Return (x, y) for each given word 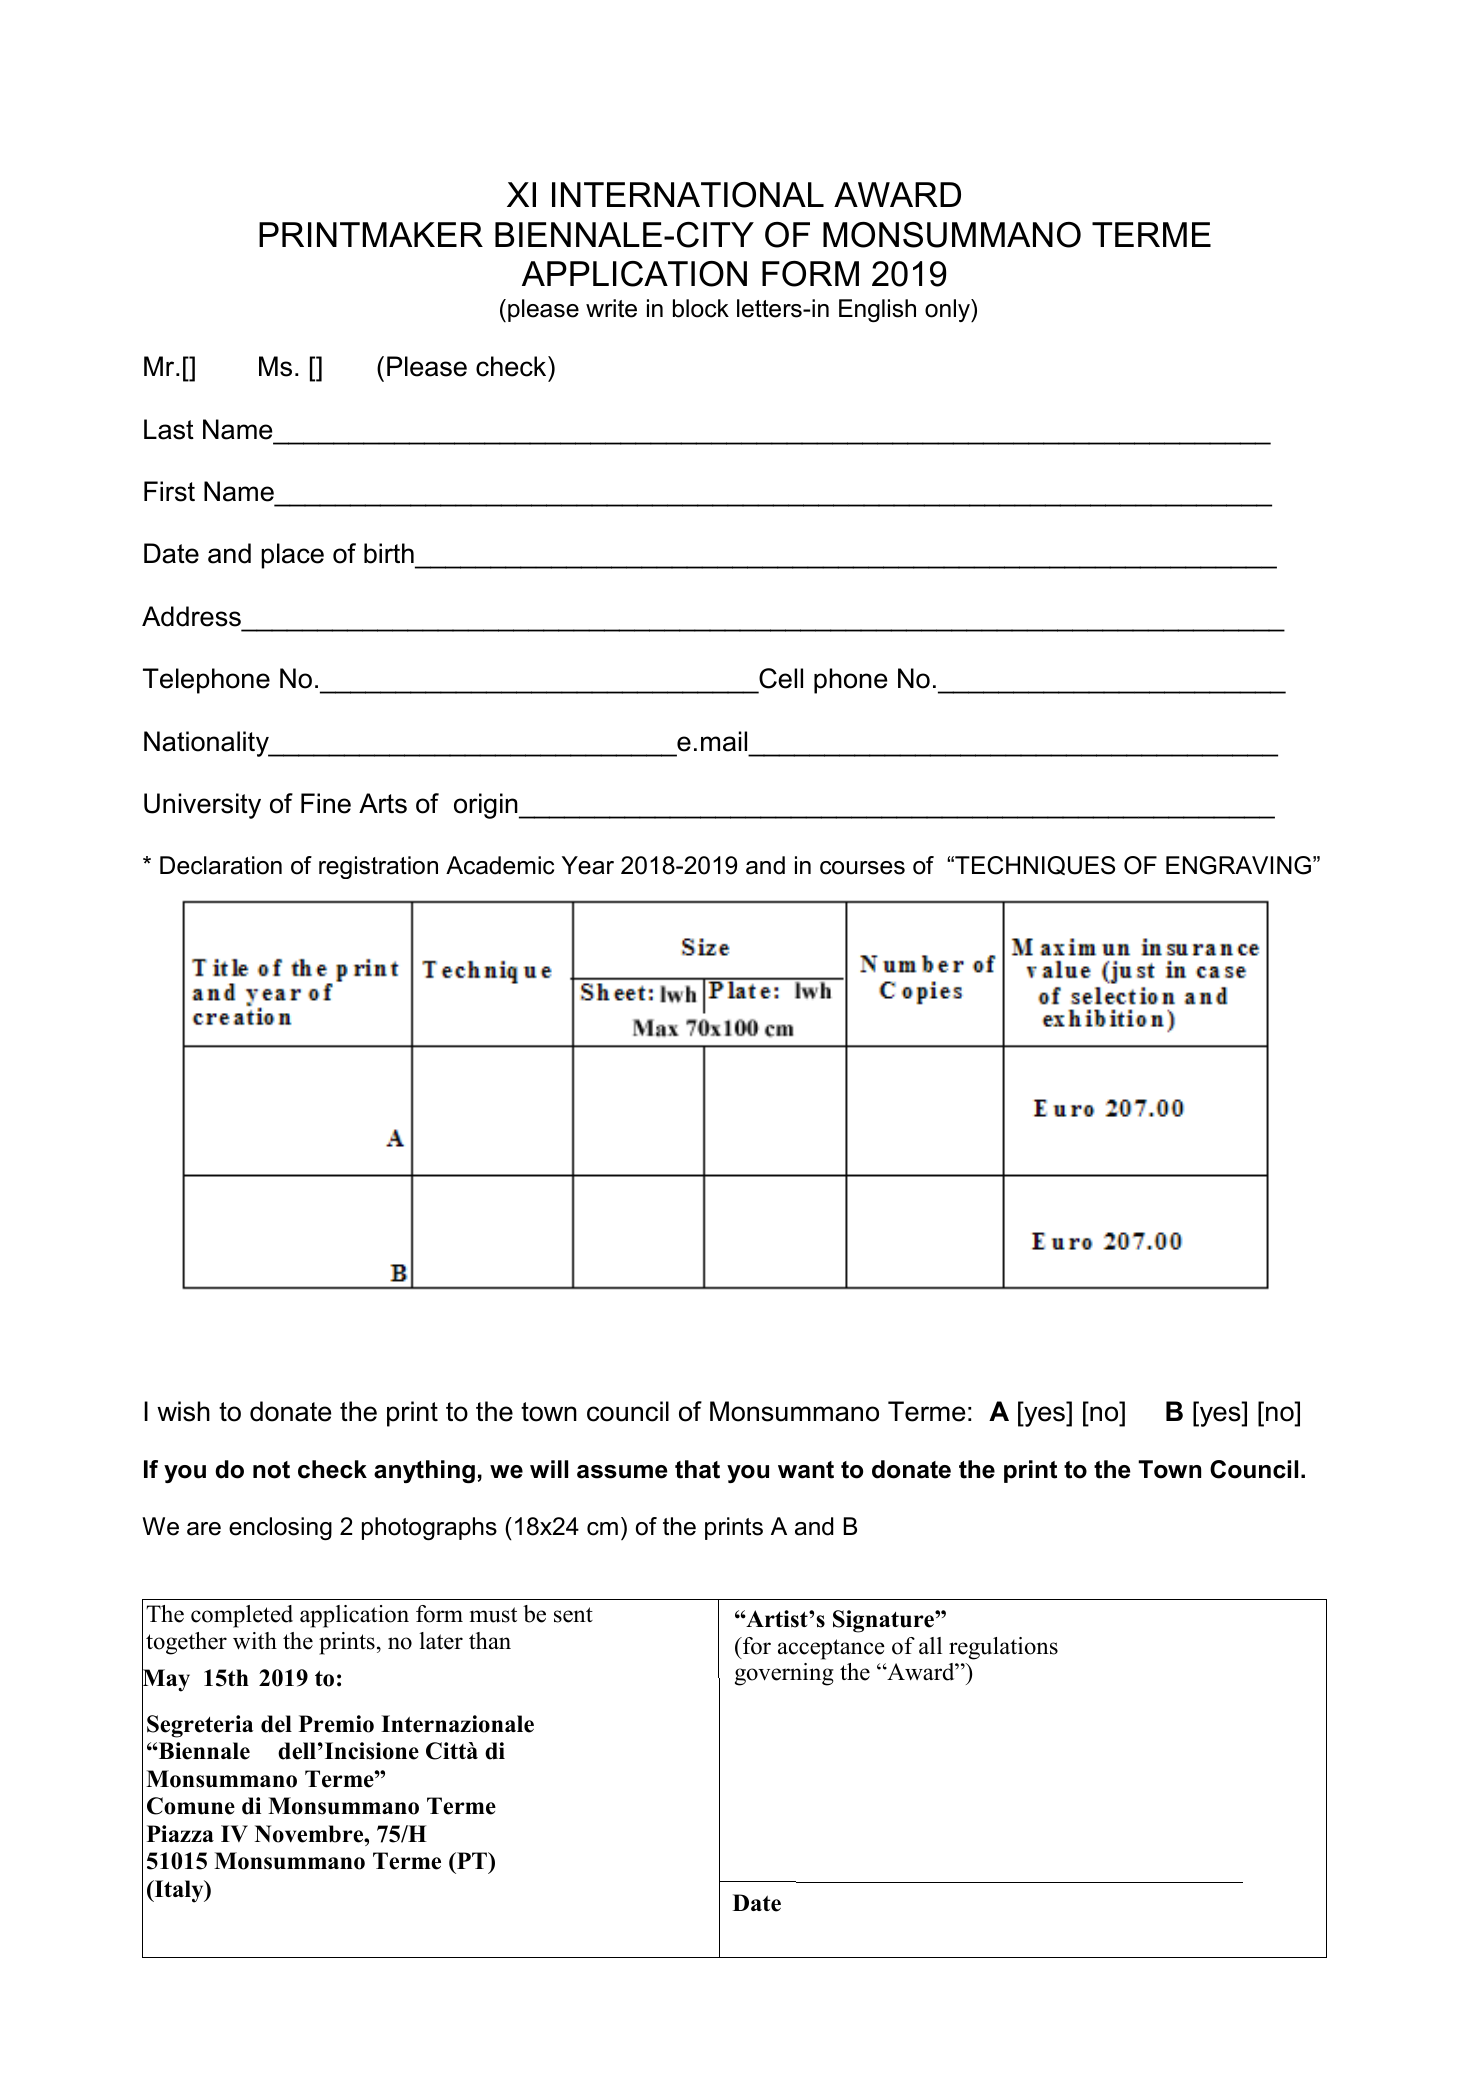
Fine (326, 803)
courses (862, 868)
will (549, 1469)
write (611, 308)
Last (169, 429)
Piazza (180, 1833)
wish (183, 1411)
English (877, 310)
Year (588, 865)
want (806, 1470)
